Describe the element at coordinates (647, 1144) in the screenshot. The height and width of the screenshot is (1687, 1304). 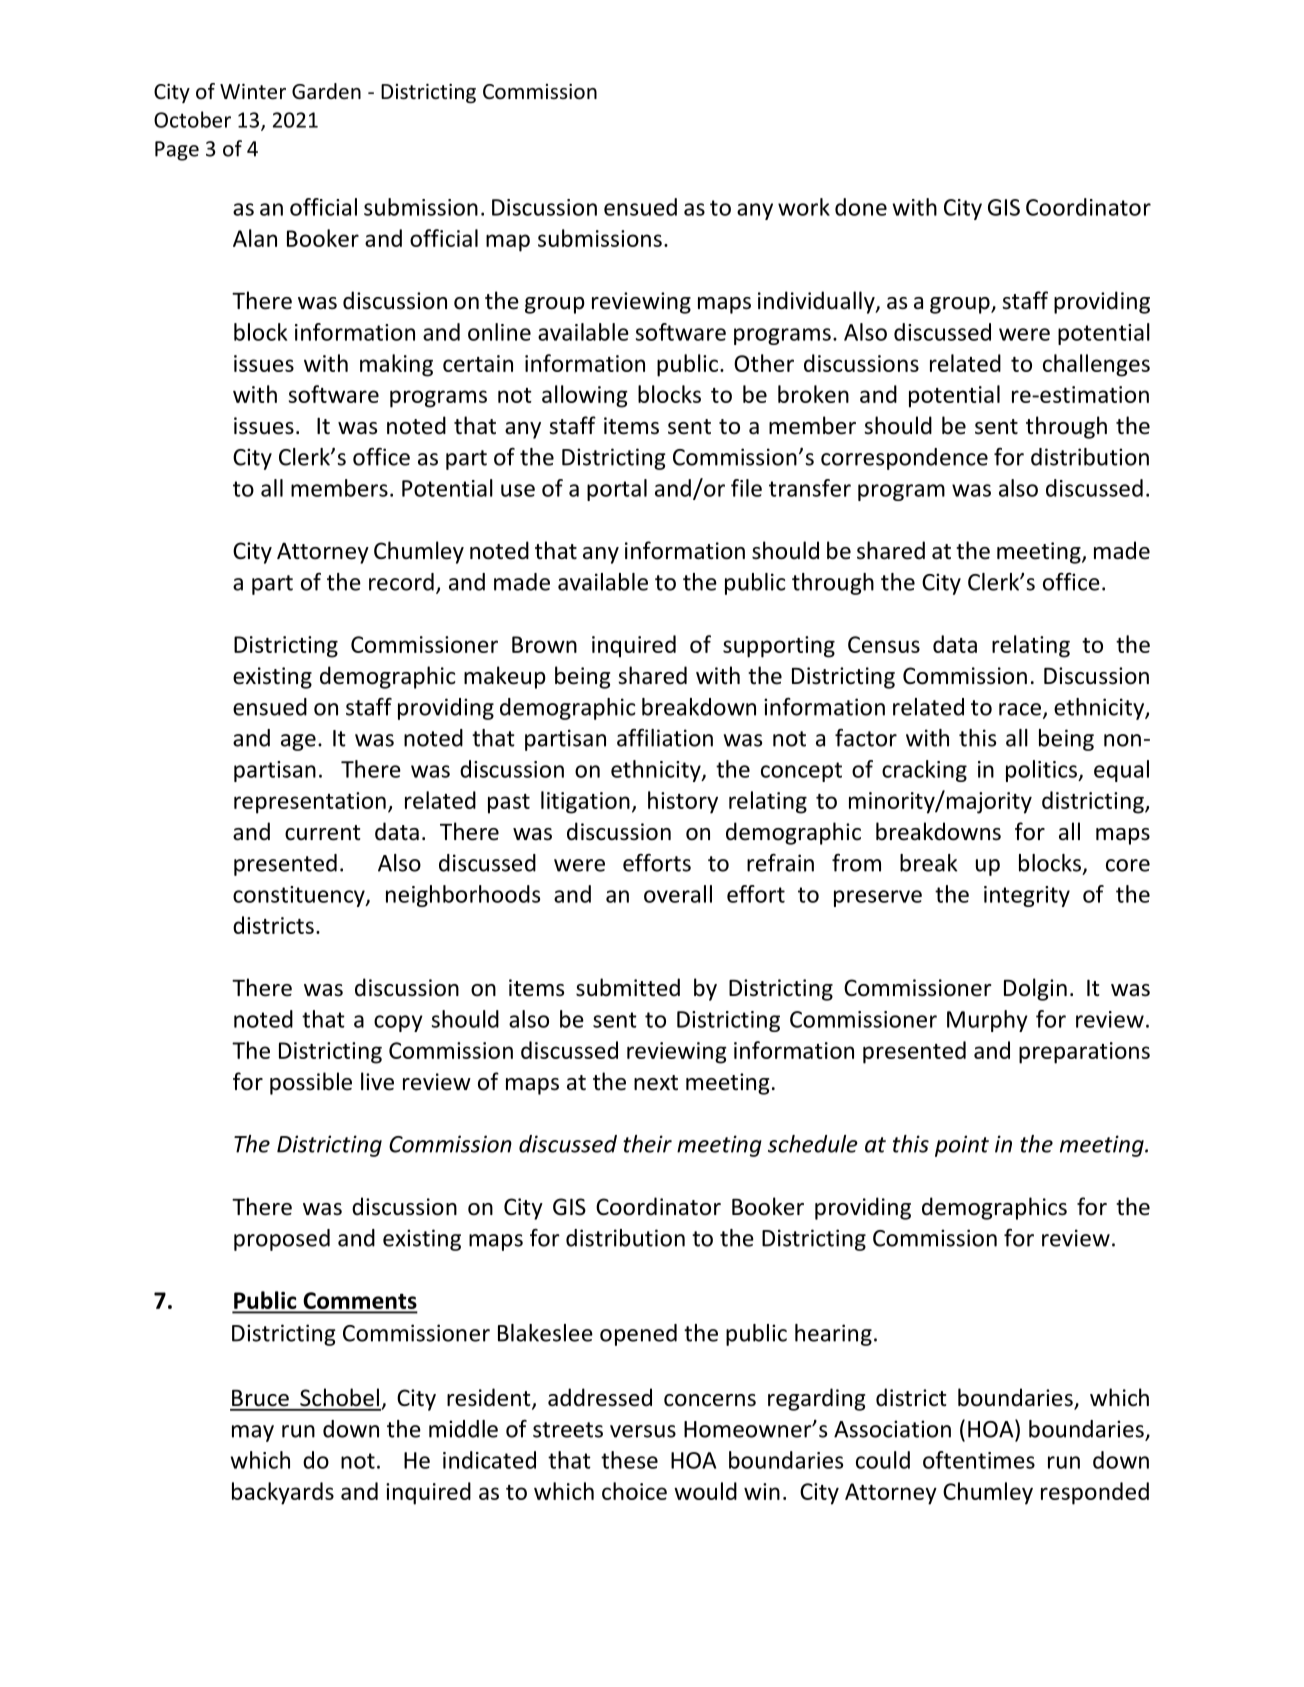
I see `their` at that location.
